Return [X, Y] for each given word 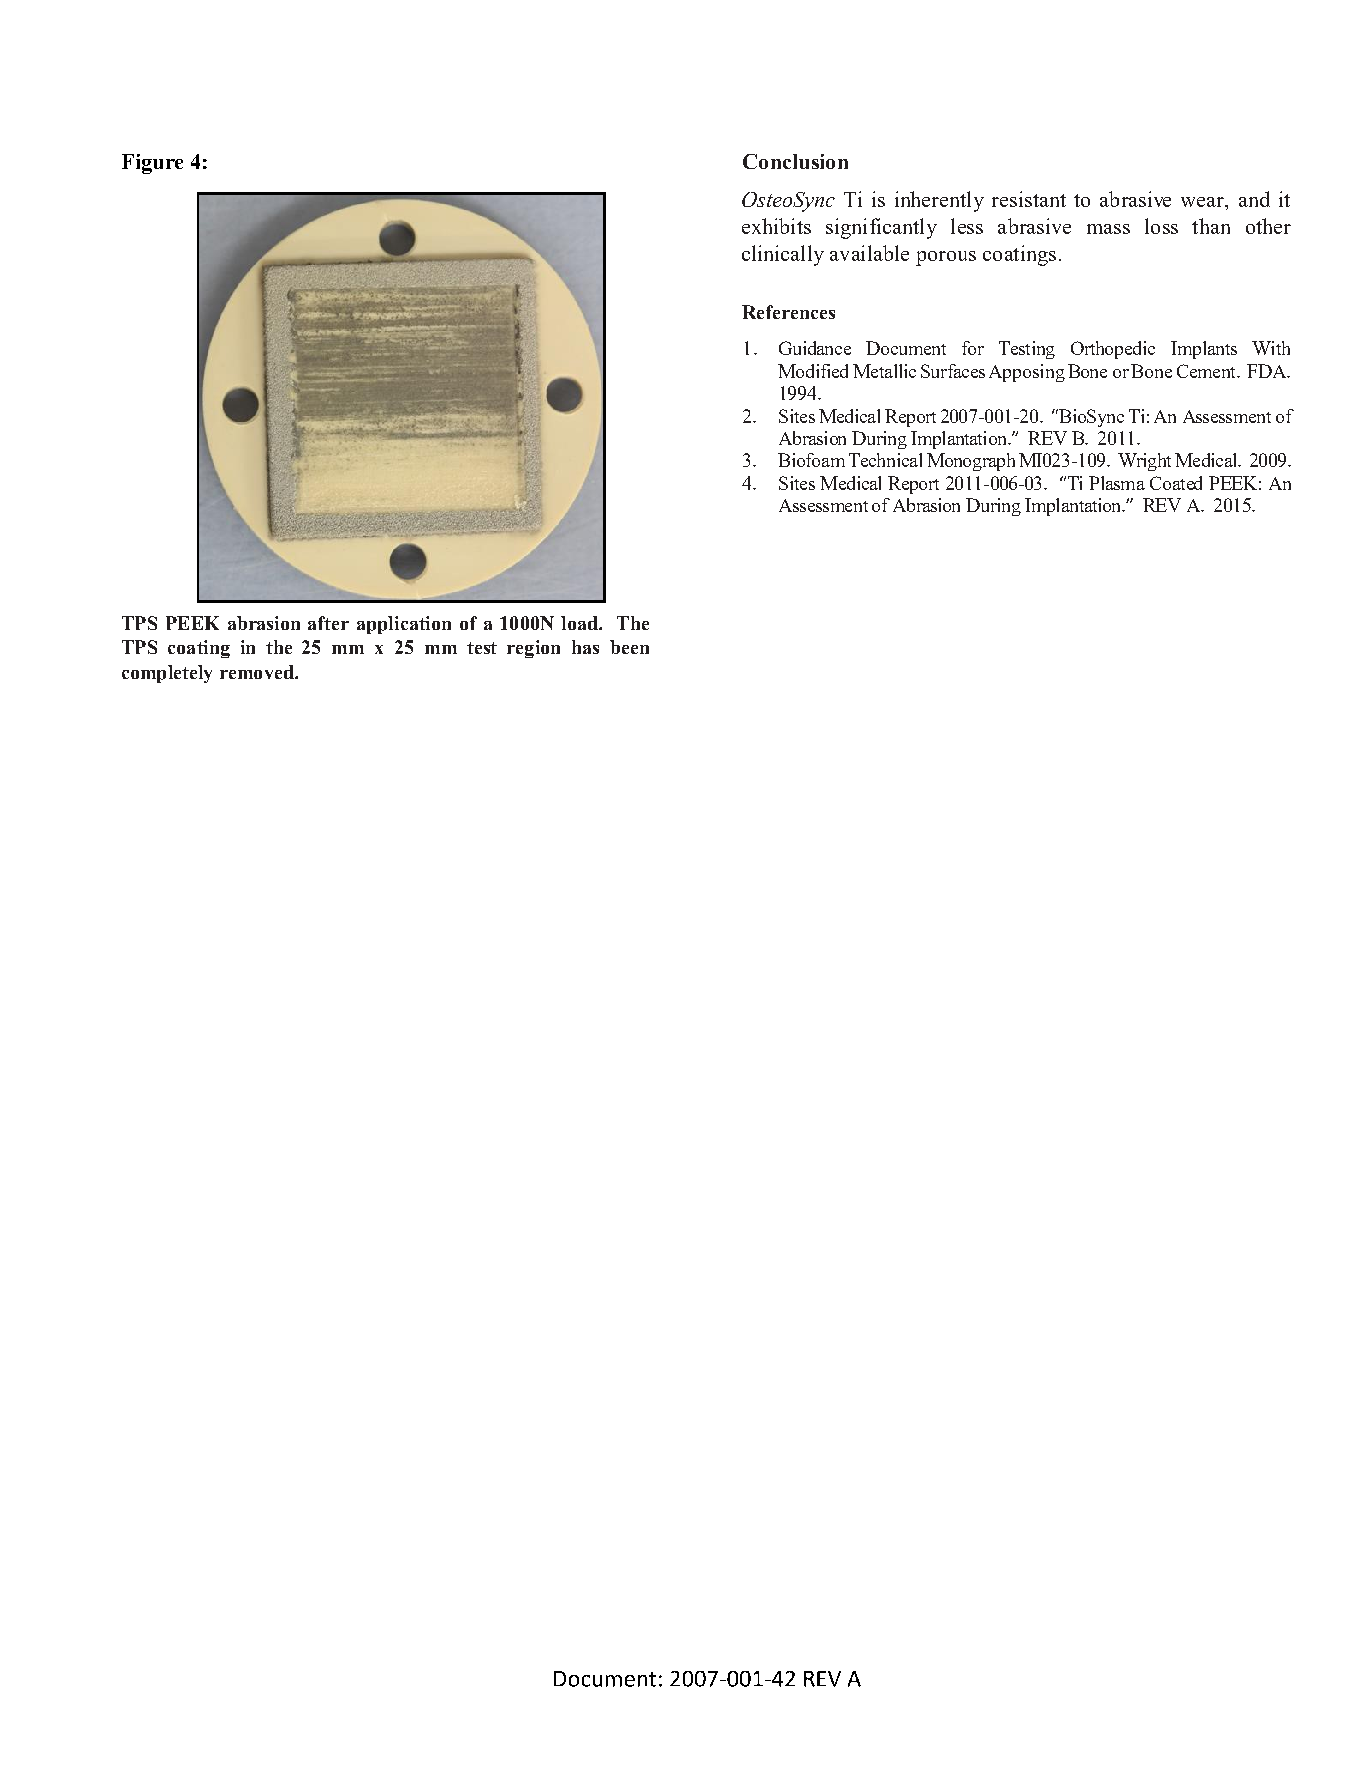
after [328, 623]
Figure [152, 164]
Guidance [815, 348]
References [788, 312]
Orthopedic [1113, 350]
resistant [1029, 199]
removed [258, 672]
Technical [885, 460]
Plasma [1117, 483]
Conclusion [795, 161]
